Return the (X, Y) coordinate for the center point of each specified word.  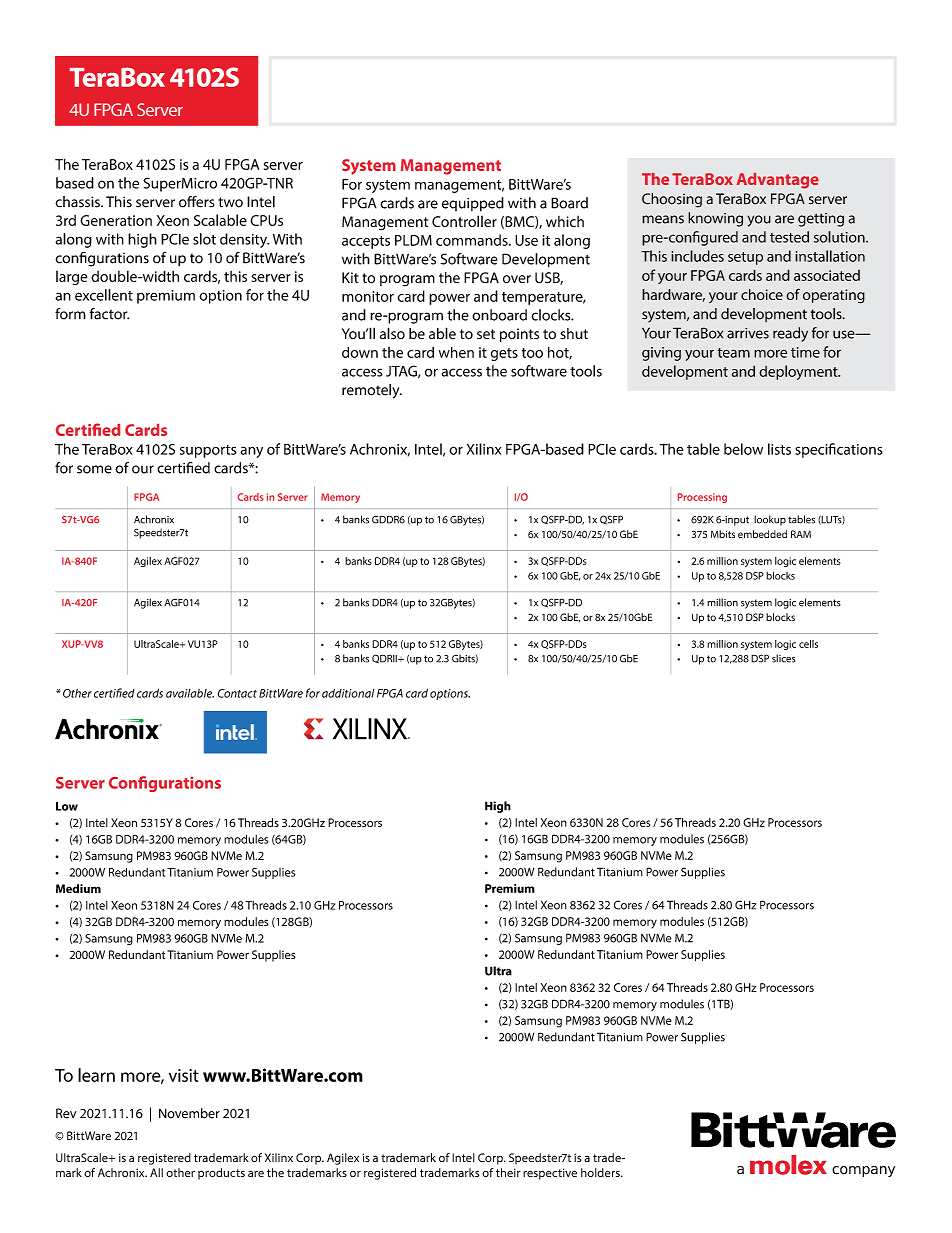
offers (196, 202)
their (508, 1172)
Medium (78, 888)
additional (348, 693)
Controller (464, 221)
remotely (372, 391)
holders (601, 1172)
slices (784, 658)
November (189, 1113)
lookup (770, 520)
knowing (715, 219)
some (94, 469)
